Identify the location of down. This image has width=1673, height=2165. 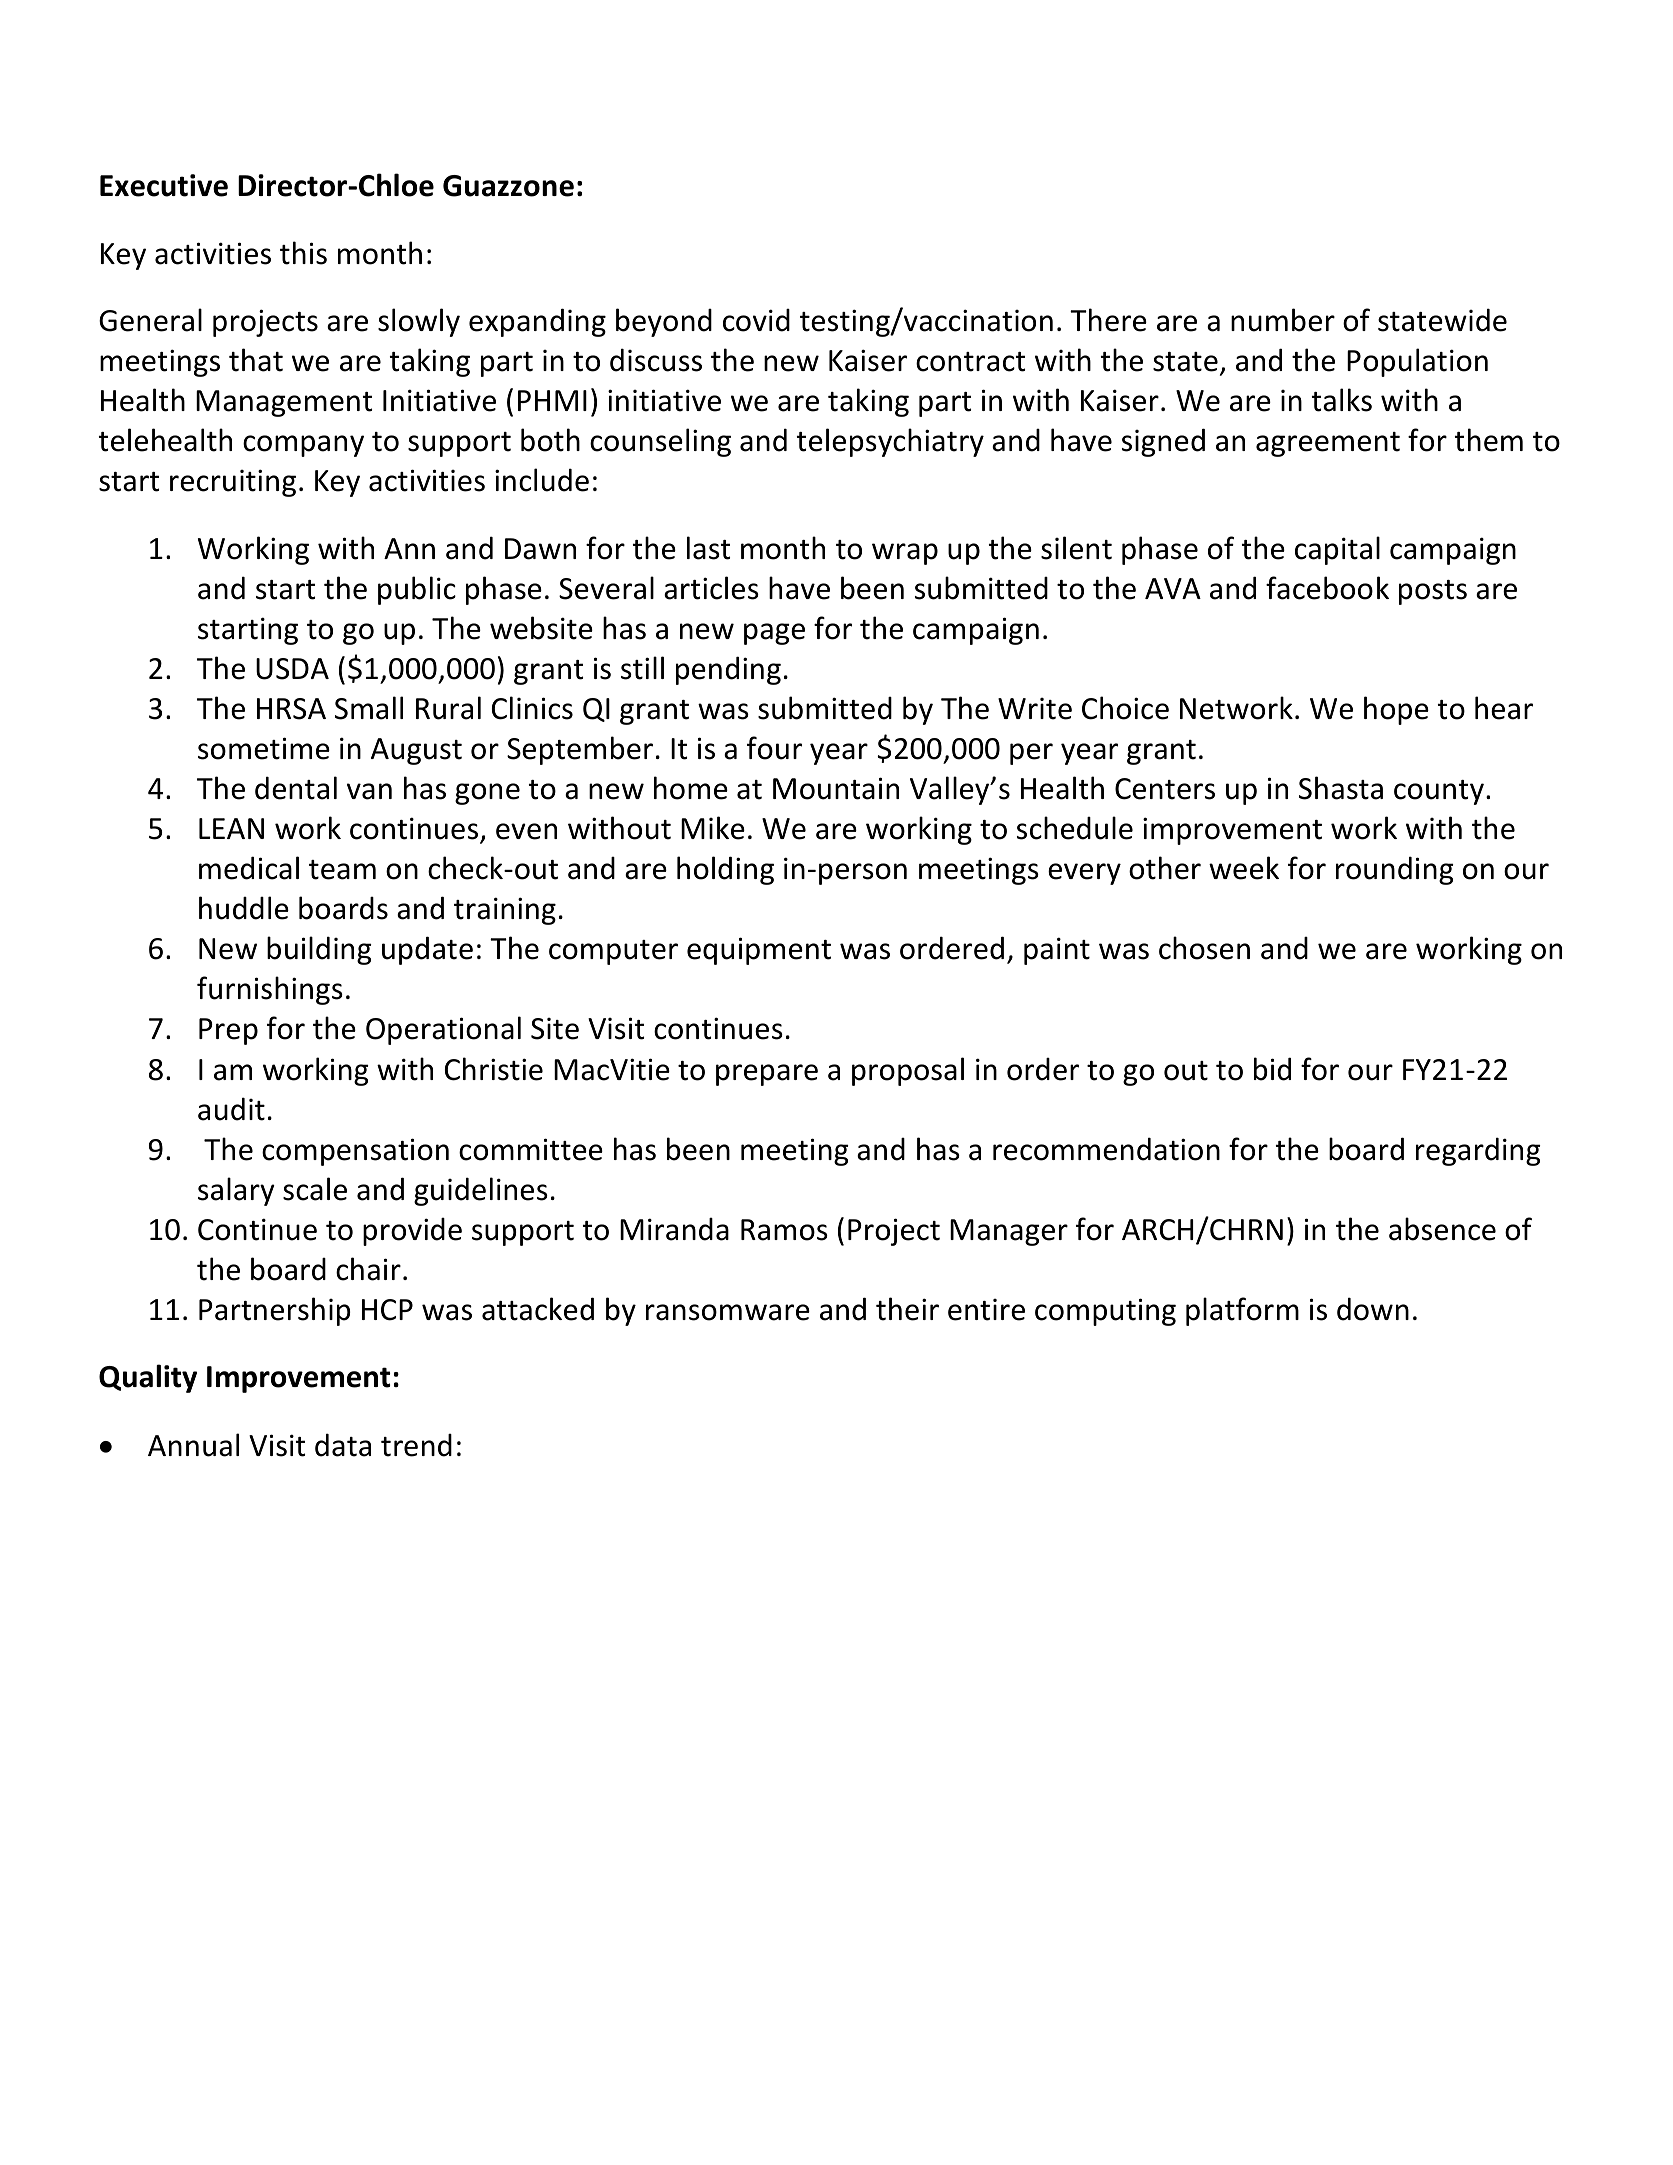
(1373, 1309).
